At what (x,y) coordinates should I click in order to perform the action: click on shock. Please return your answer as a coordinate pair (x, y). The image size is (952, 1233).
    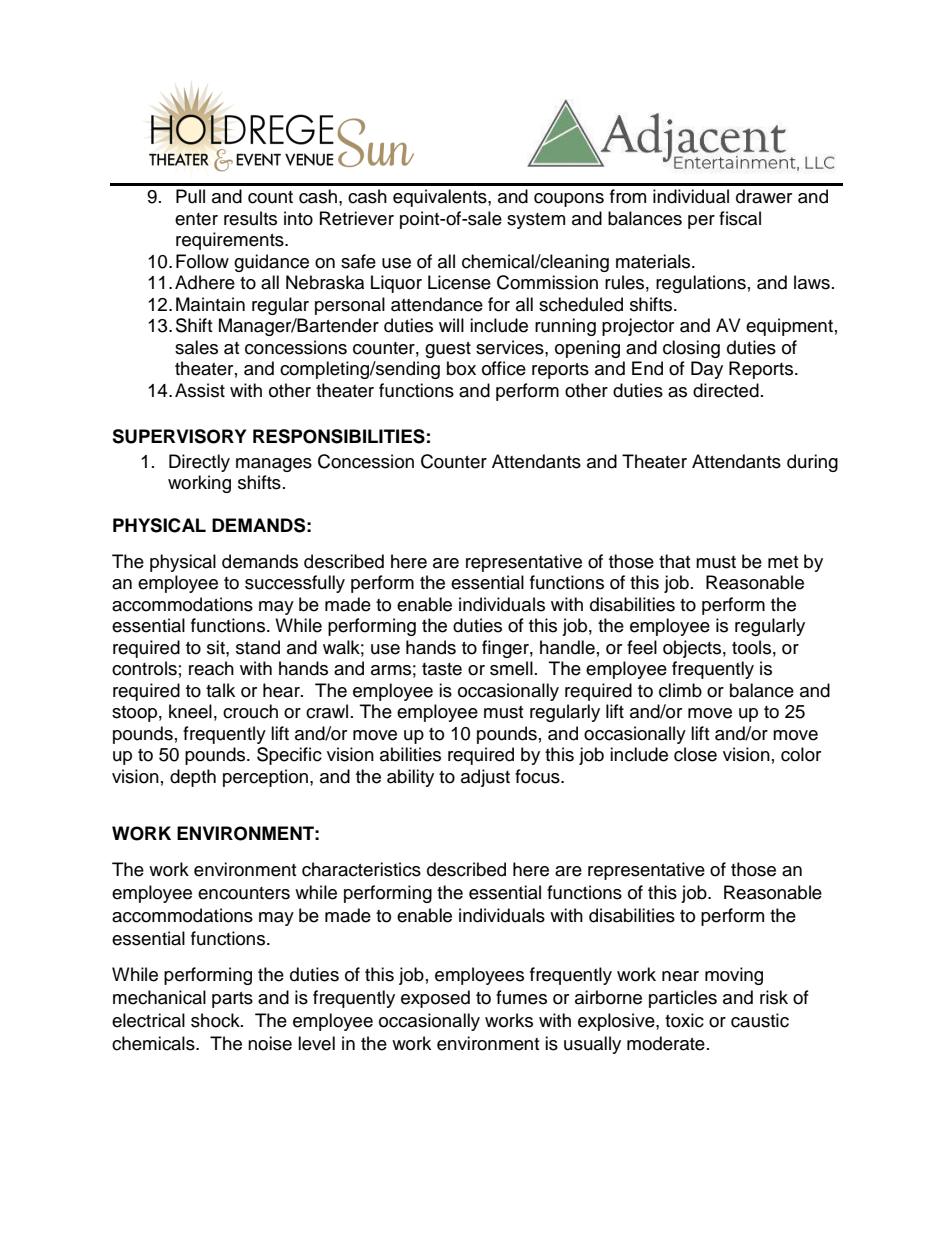
    Looking at the image, I should click on (216, 1020).
